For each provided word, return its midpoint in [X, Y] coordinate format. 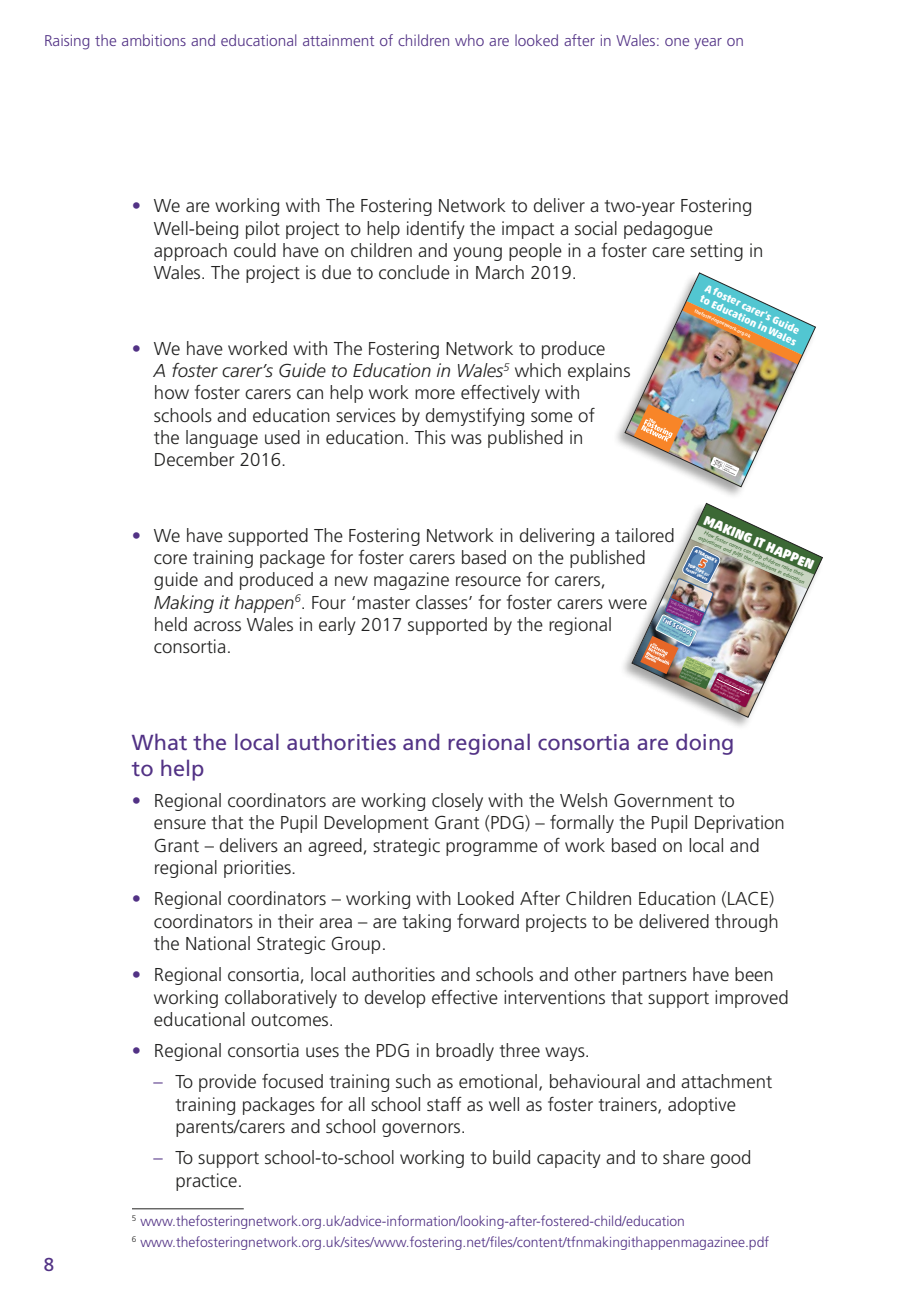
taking [427, 923]
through [746, 923]
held [171, 624]
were [627, 604]
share [684, 1157]
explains [599, 372]
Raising [67, 42]
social [596, 228]
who [469, 40]
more [435, 394]
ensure [180, 824]
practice [206, 1182]
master [383, 603]
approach [190, 252]
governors [422, 1130]
